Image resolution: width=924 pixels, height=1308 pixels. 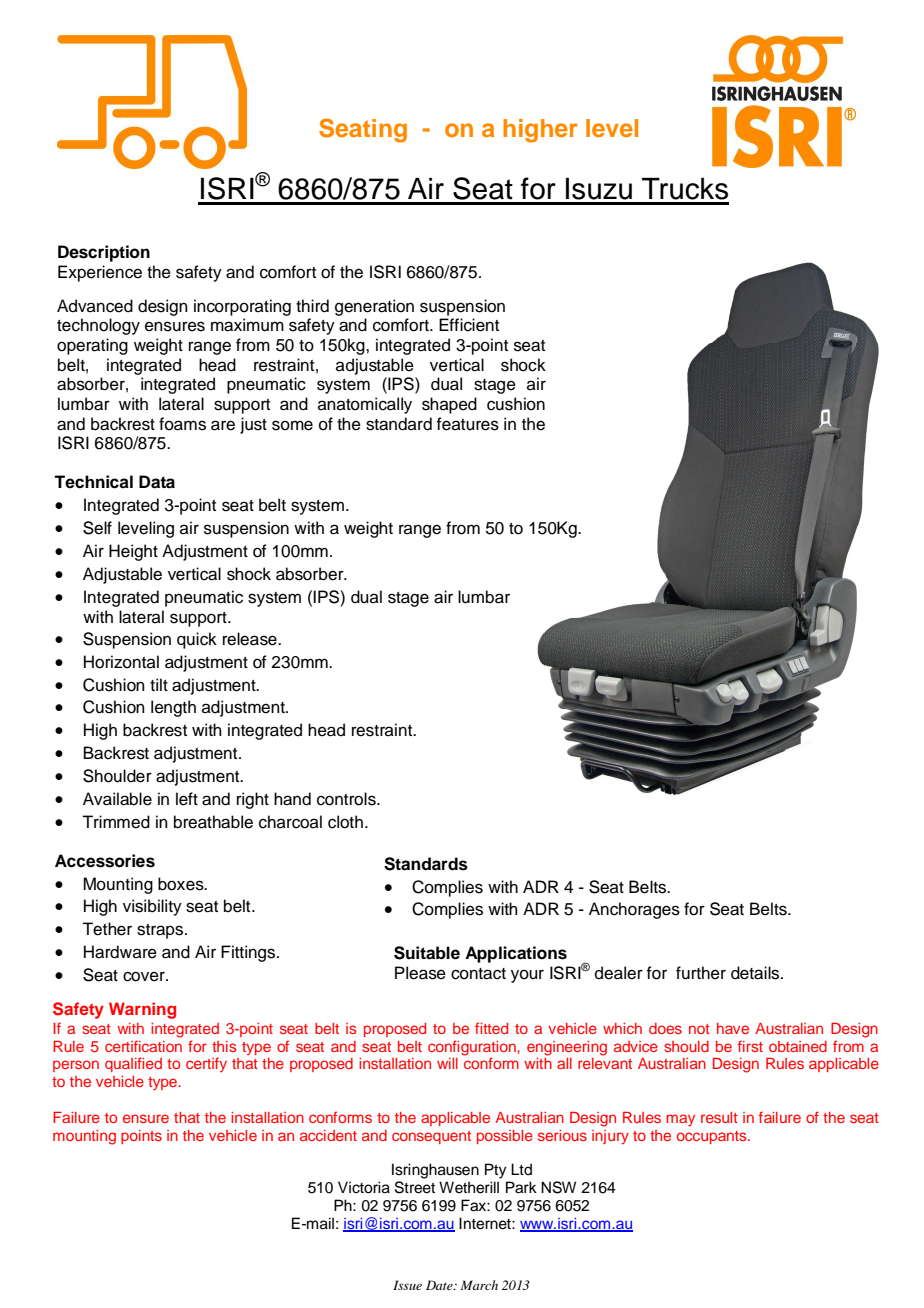 I want to click on controls, so click(x=347, y=799).
